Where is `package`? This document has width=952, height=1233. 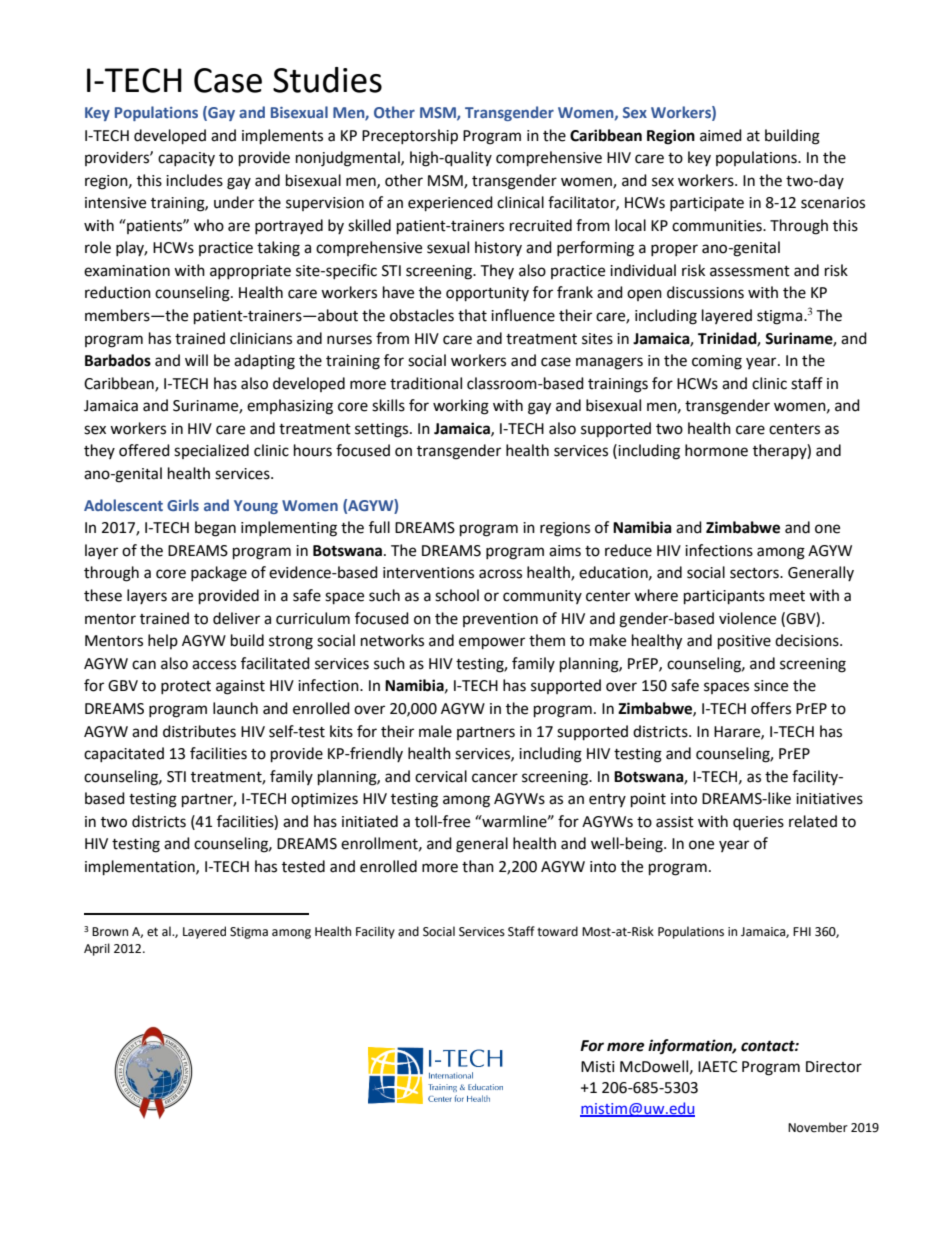
package is located at coordinates (219, 574).
